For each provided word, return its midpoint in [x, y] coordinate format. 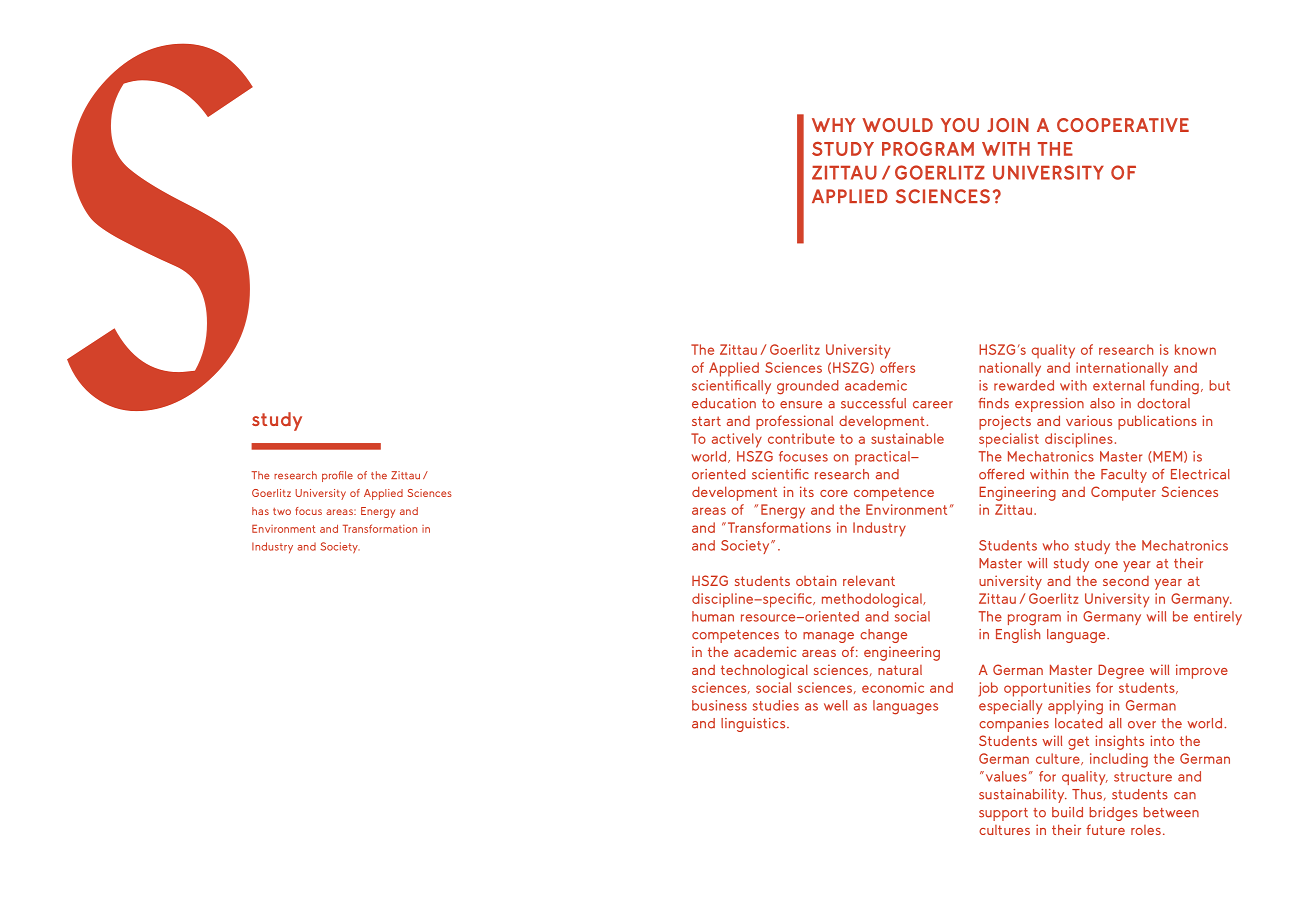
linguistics [754, 725]
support [1003, 814]
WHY [834, 125]
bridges [1113, 814]
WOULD [897, 125]
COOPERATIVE [1123, 125]
